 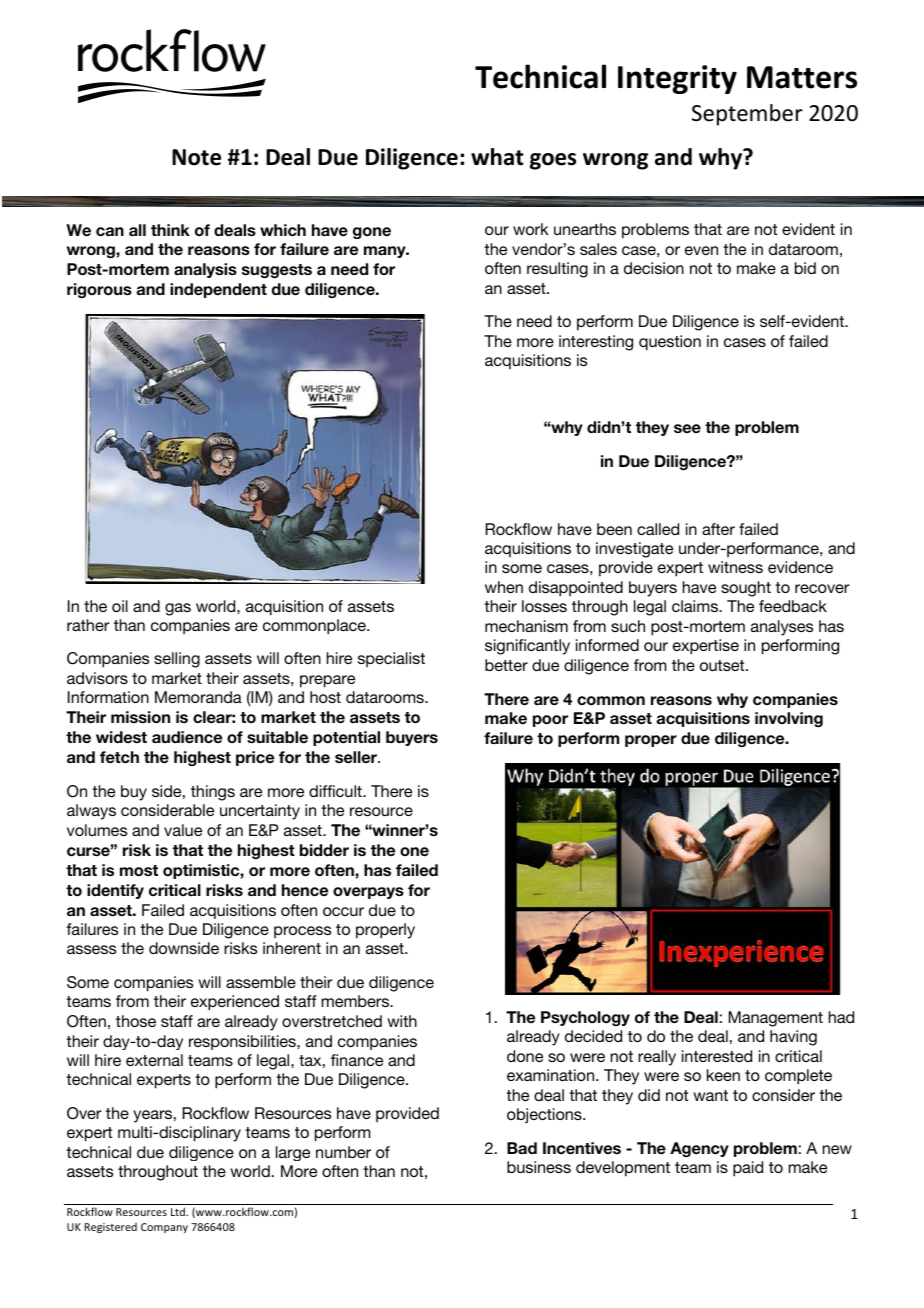 What do you see at coordinates (539, 1167) in the screenshot?
I see `business` at bounding box center [539, 1167].
